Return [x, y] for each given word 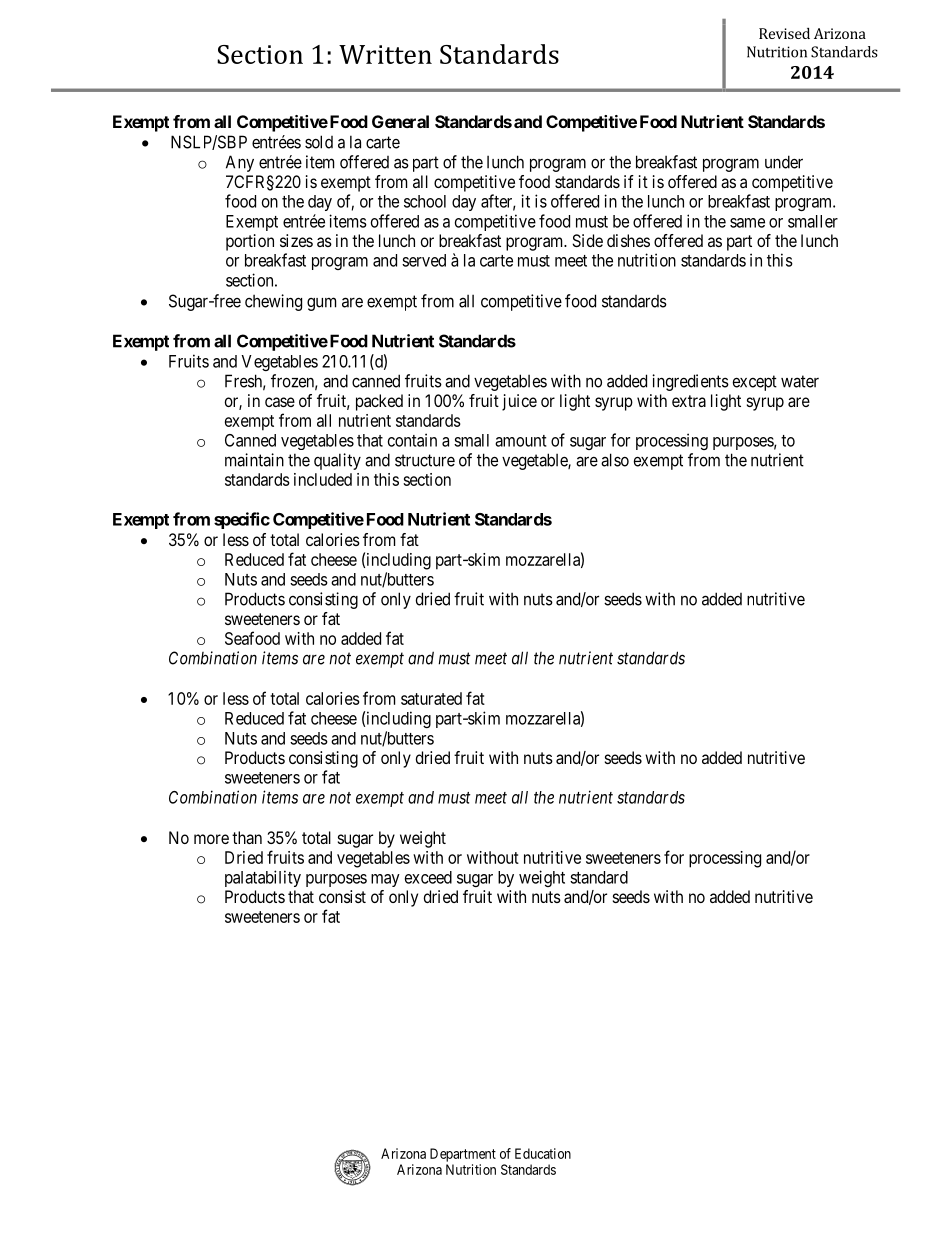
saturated [431, 698]
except [755, 383]
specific [242, 520]
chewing [273, 302]
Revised [784, 33]
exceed [428, 877]
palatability [263, 878]
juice [519, 402]
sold [319, 142]
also [615, 460]
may [385, 880]
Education [543, 1153]
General [400, 121]
